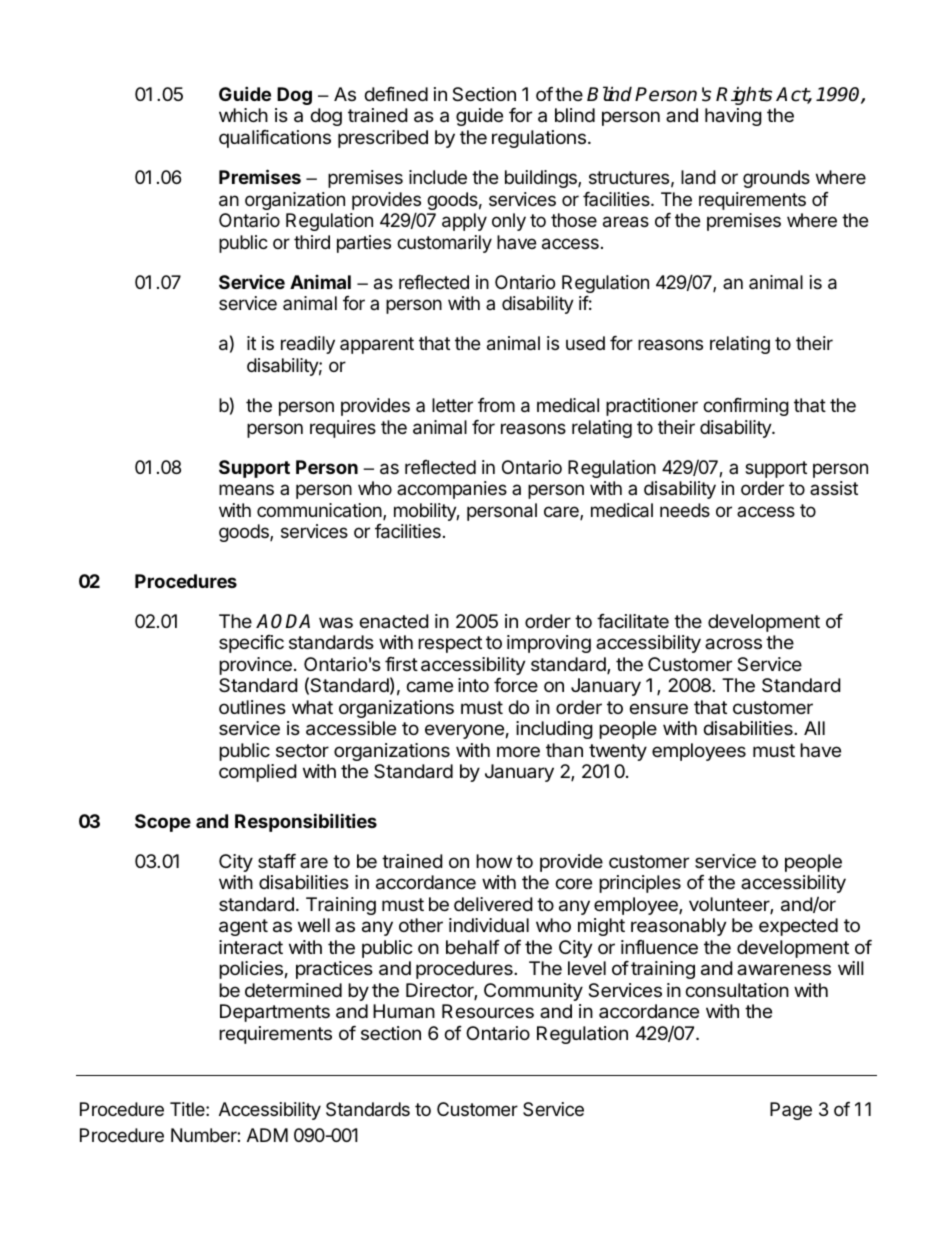 This document has width=952, height=1233. What do you see at coordinates (733, 117) in the document?
I see `having` at bounding box center [733, 117].
